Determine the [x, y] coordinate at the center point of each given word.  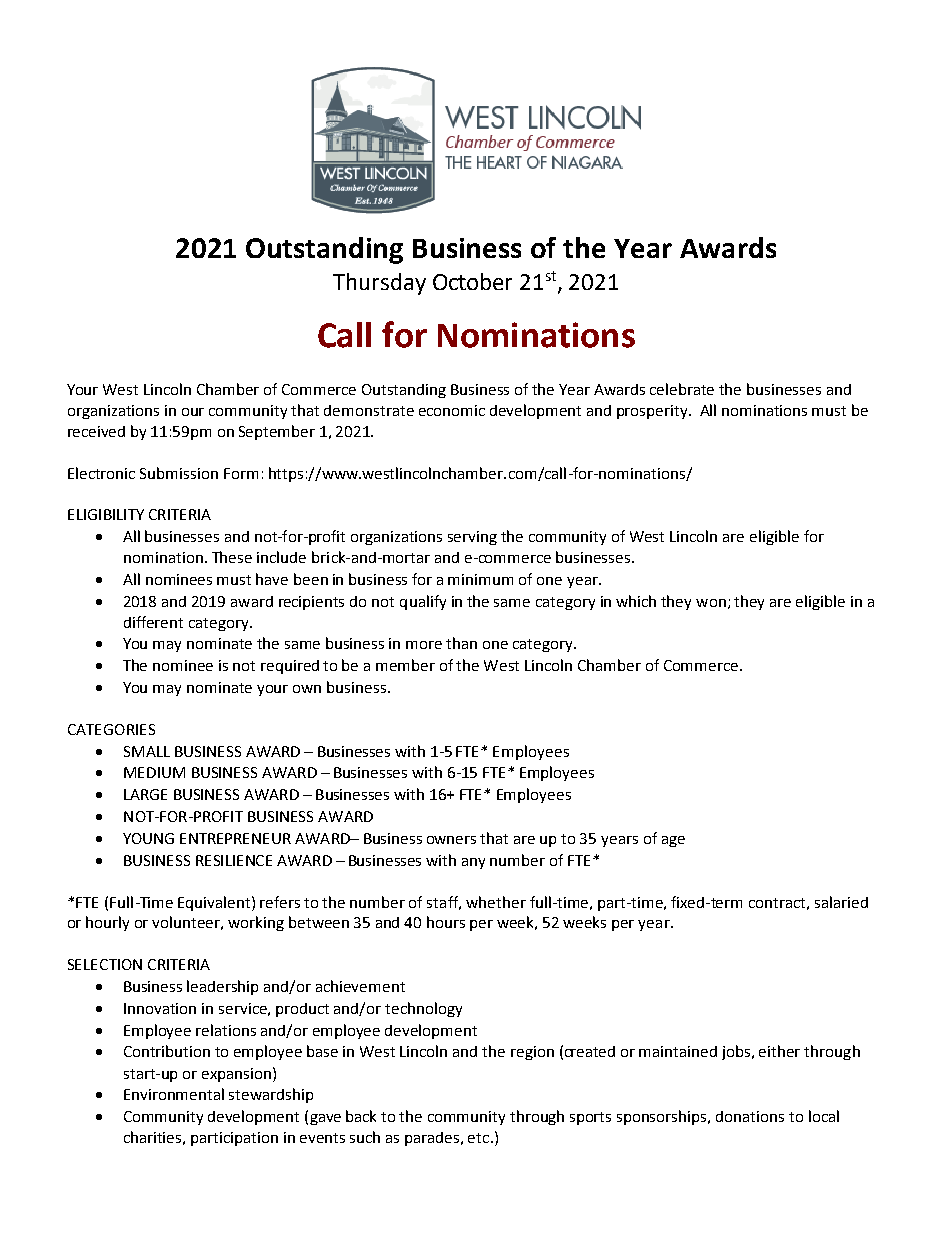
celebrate [682, 389]
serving [472, 538]
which [636, 601]
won [711, 603]
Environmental [174, 1094]
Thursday [379, 284]
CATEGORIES [111, 729]
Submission [179, 473]
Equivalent [215, 903]
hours [446, 922]
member [405, 665]
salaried [841, 902]
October [472, 281]
